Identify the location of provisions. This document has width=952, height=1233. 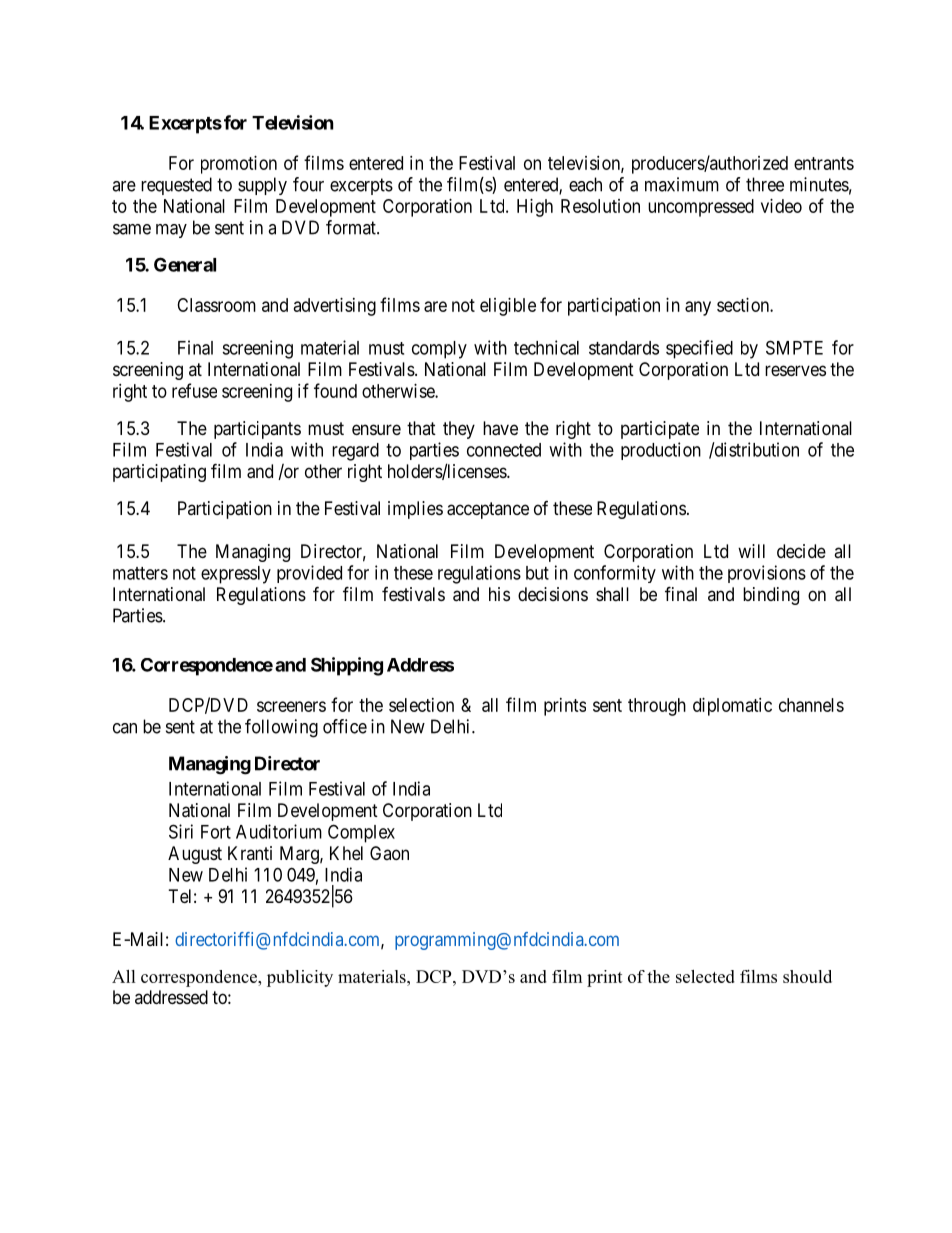
(767, 574).
